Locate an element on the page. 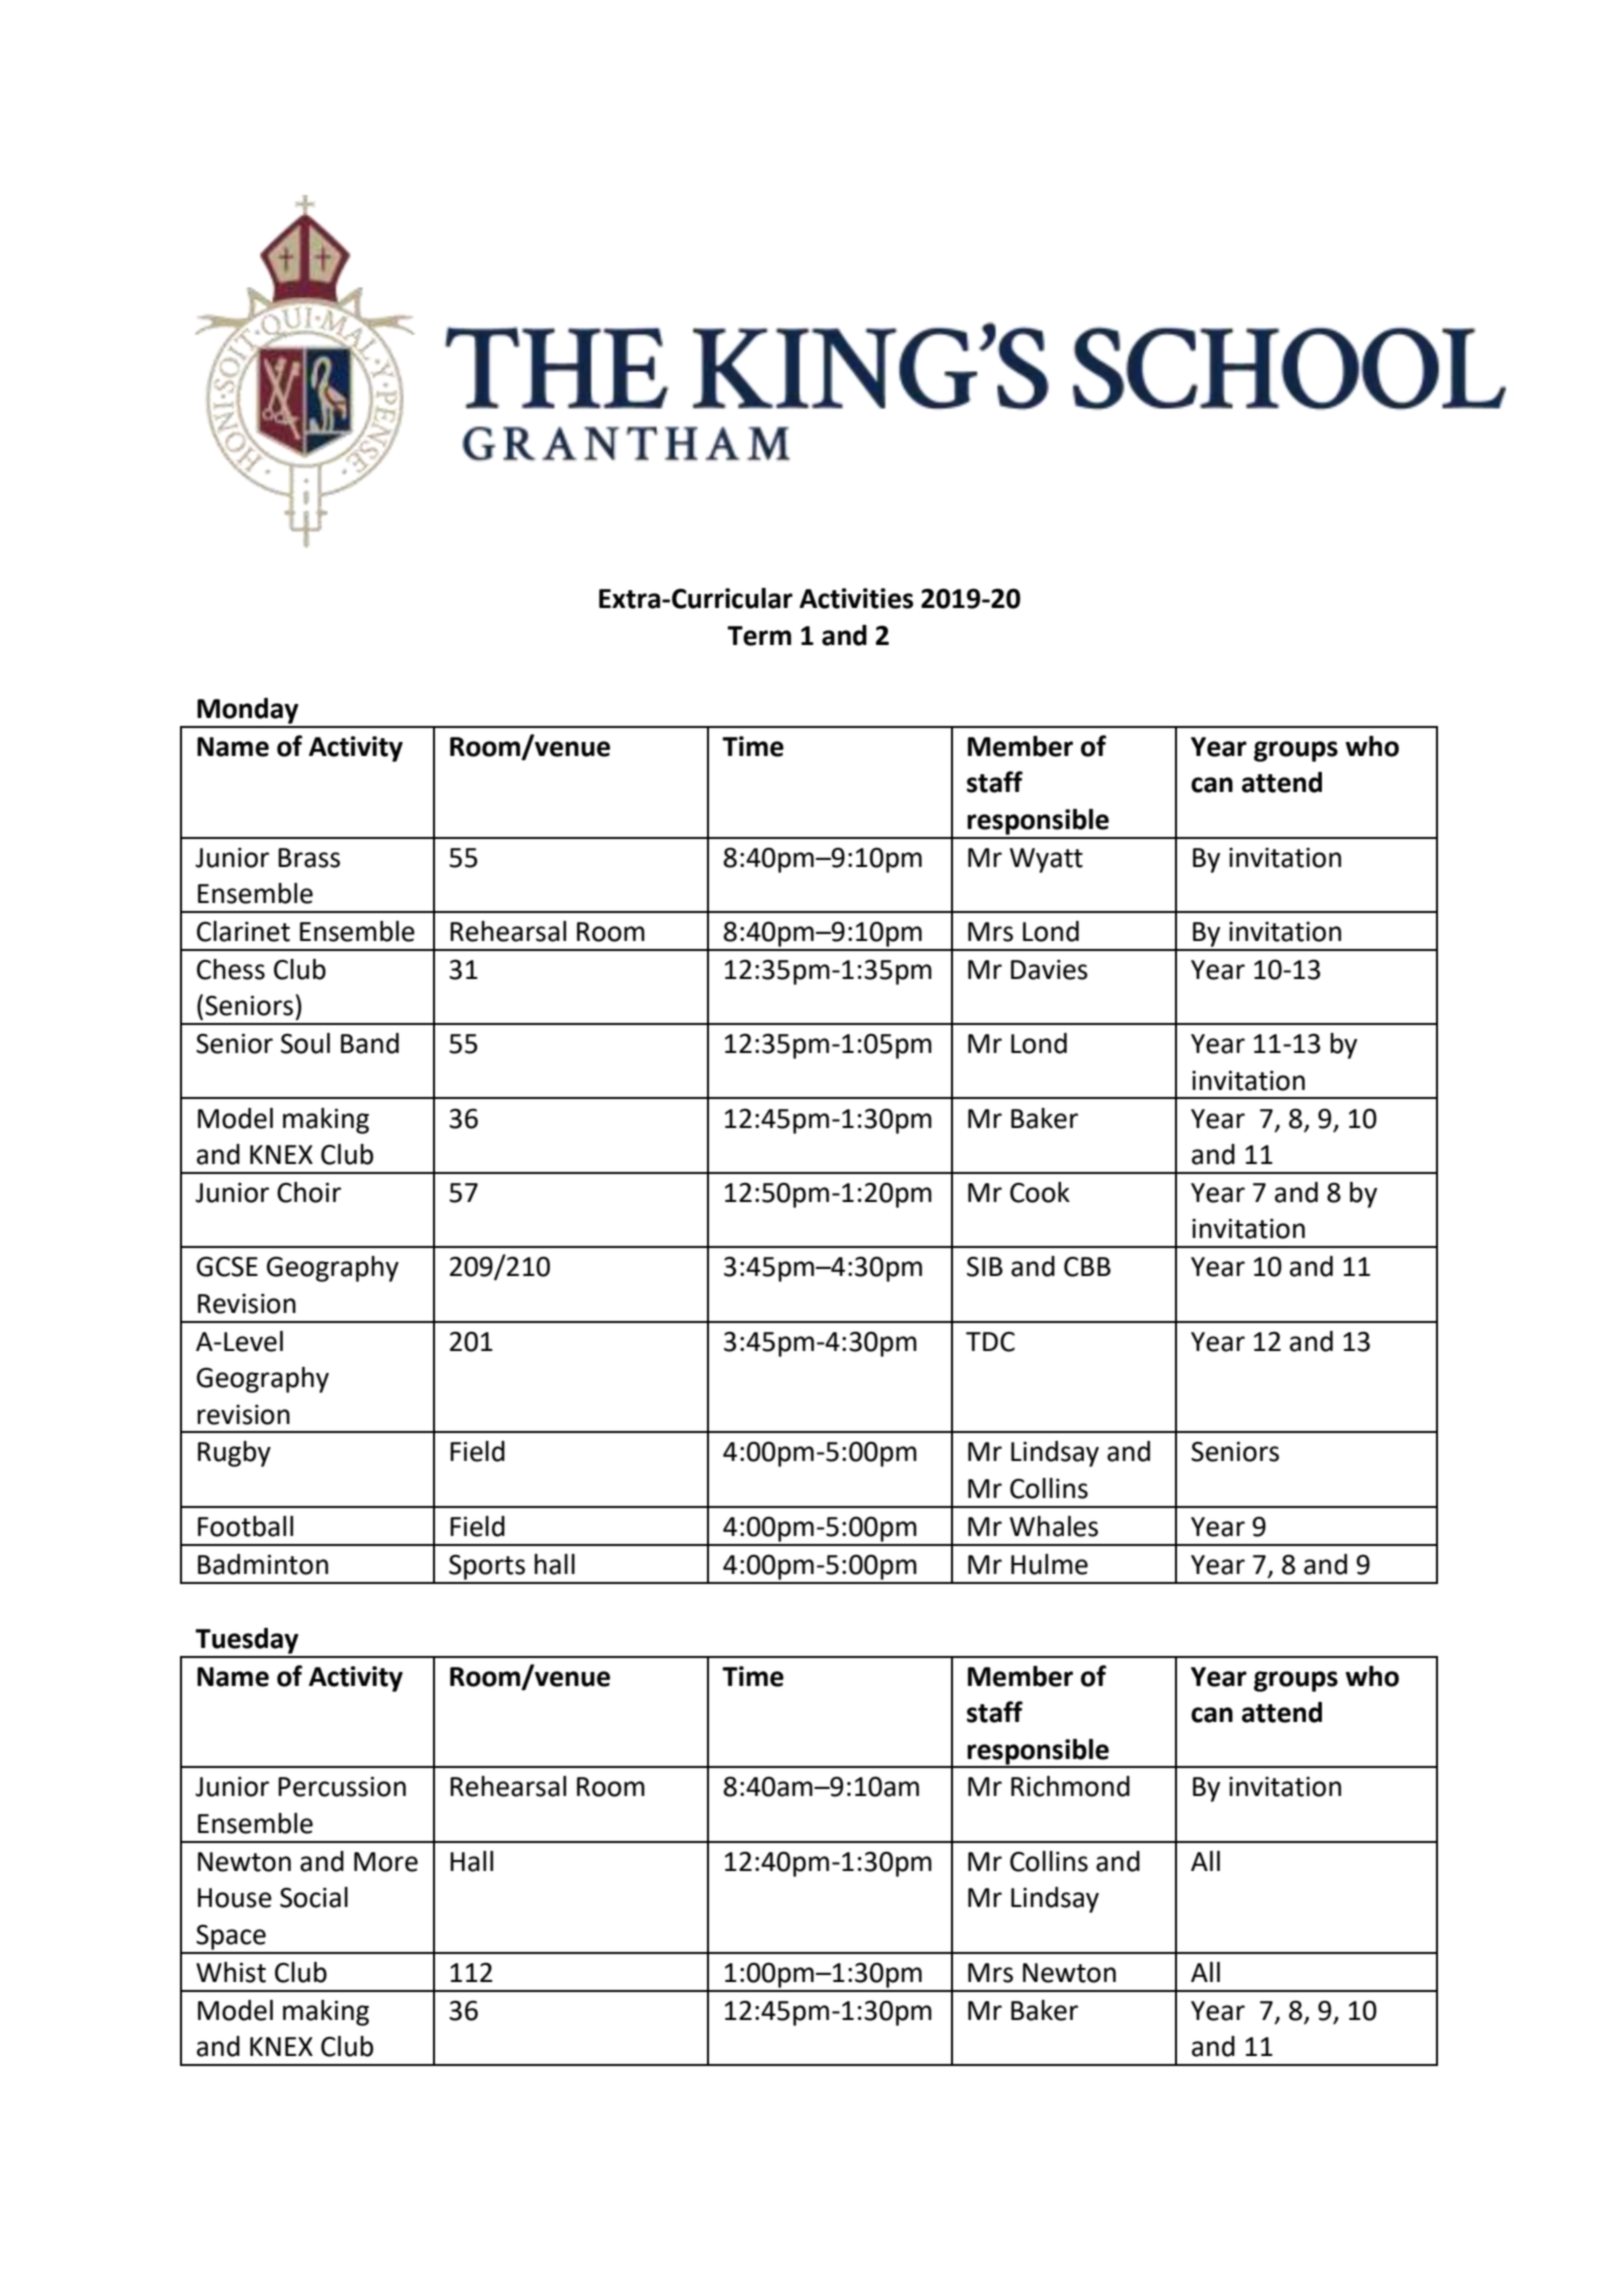  Chess is located at coordinates (231, 969).
